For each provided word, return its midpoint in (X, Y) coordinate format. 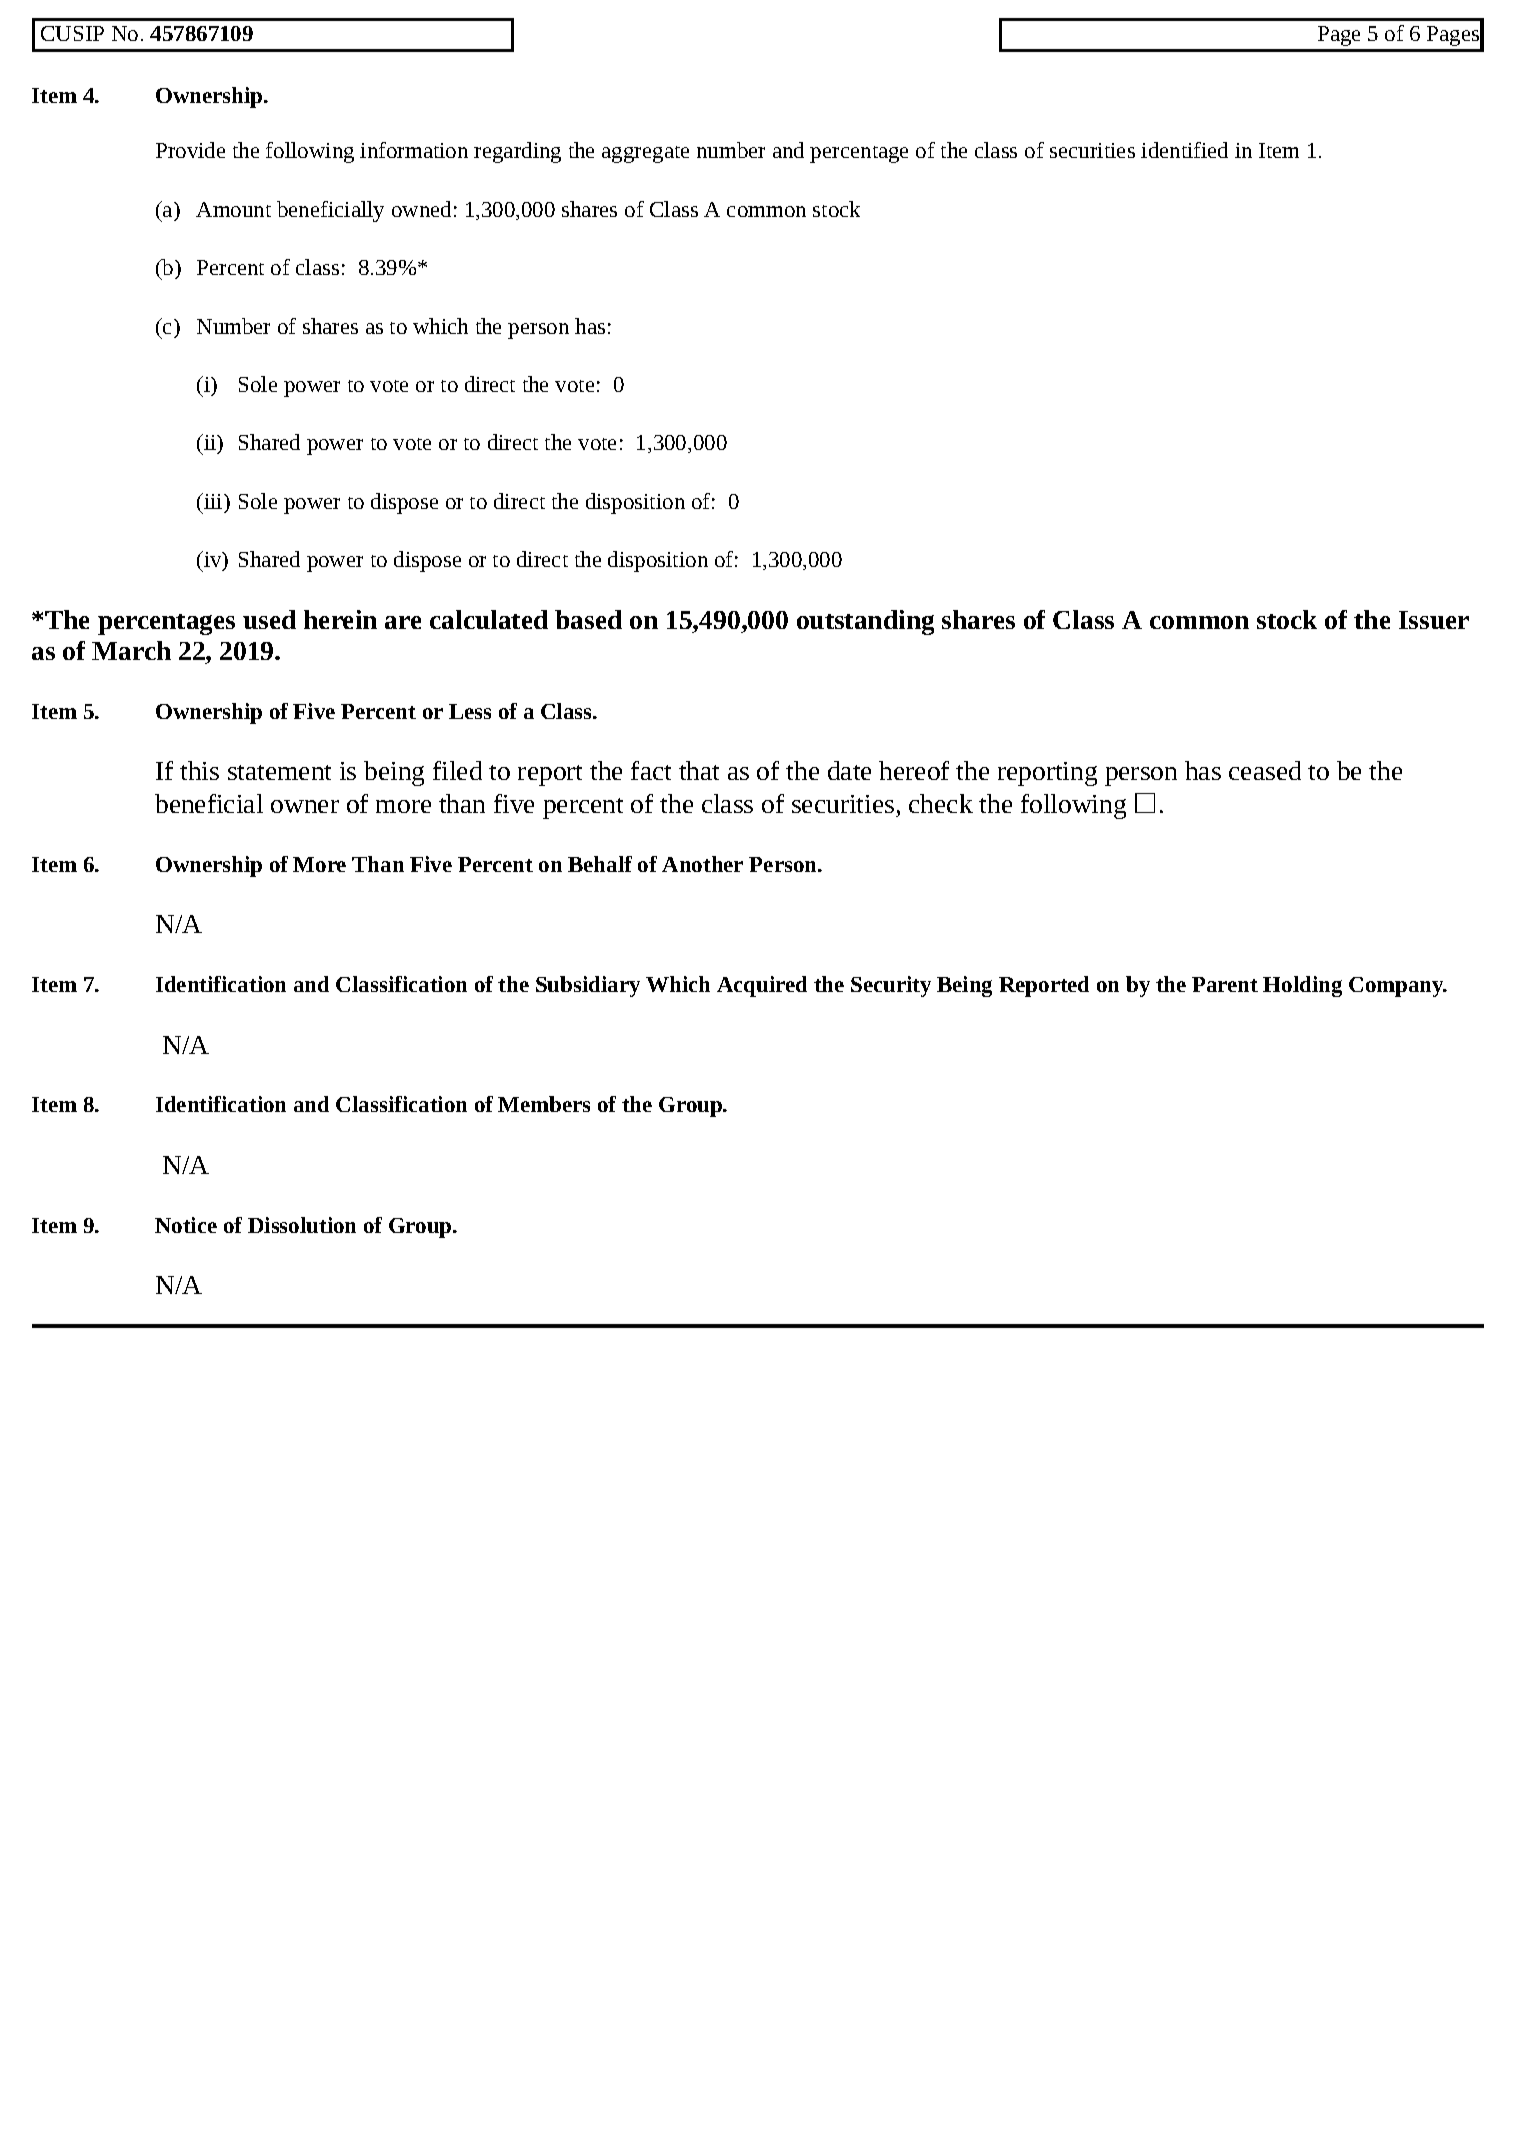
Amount (233, 209)
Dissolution (302, 1225)
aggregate (645, 154)
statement (279, 772)
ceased (1265, 770)
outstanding (865, 622)
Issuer (1434, 620)
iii (213, 501)
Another (702, 864)
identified (1184, 150)
